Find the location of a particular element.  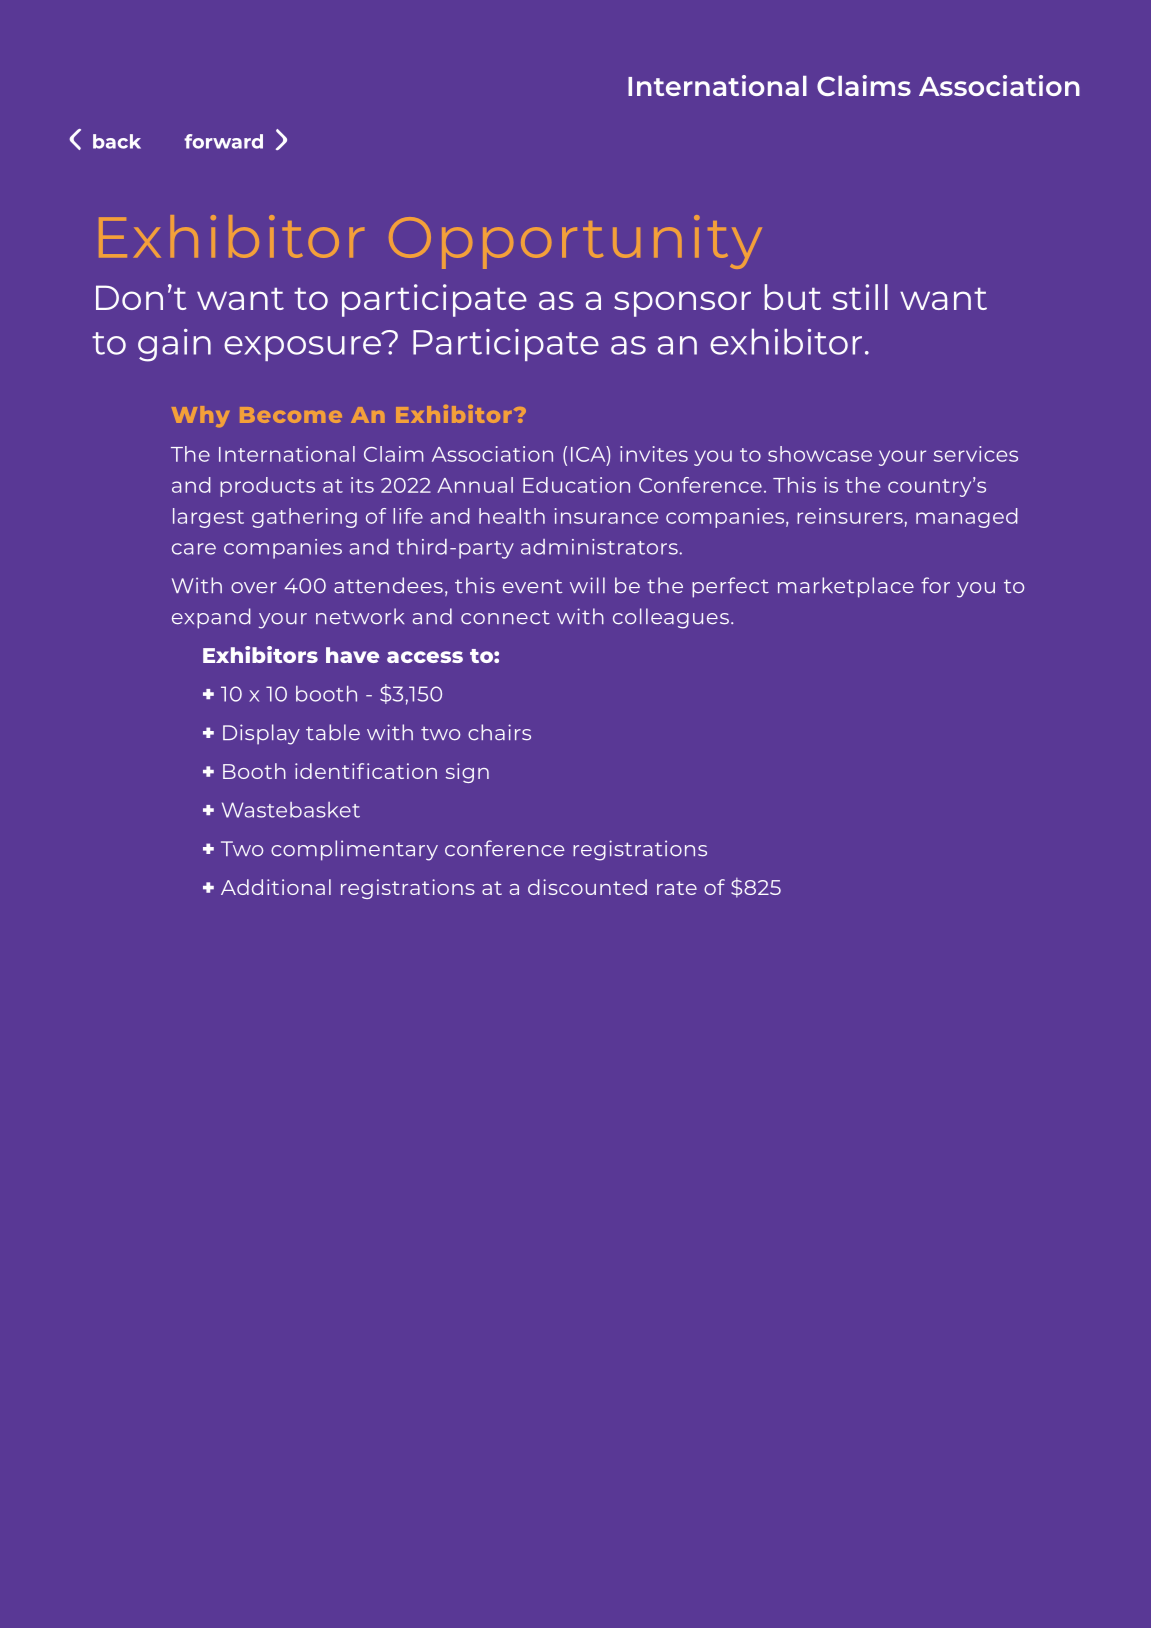

discounted is located at coordinates (587, 887).
